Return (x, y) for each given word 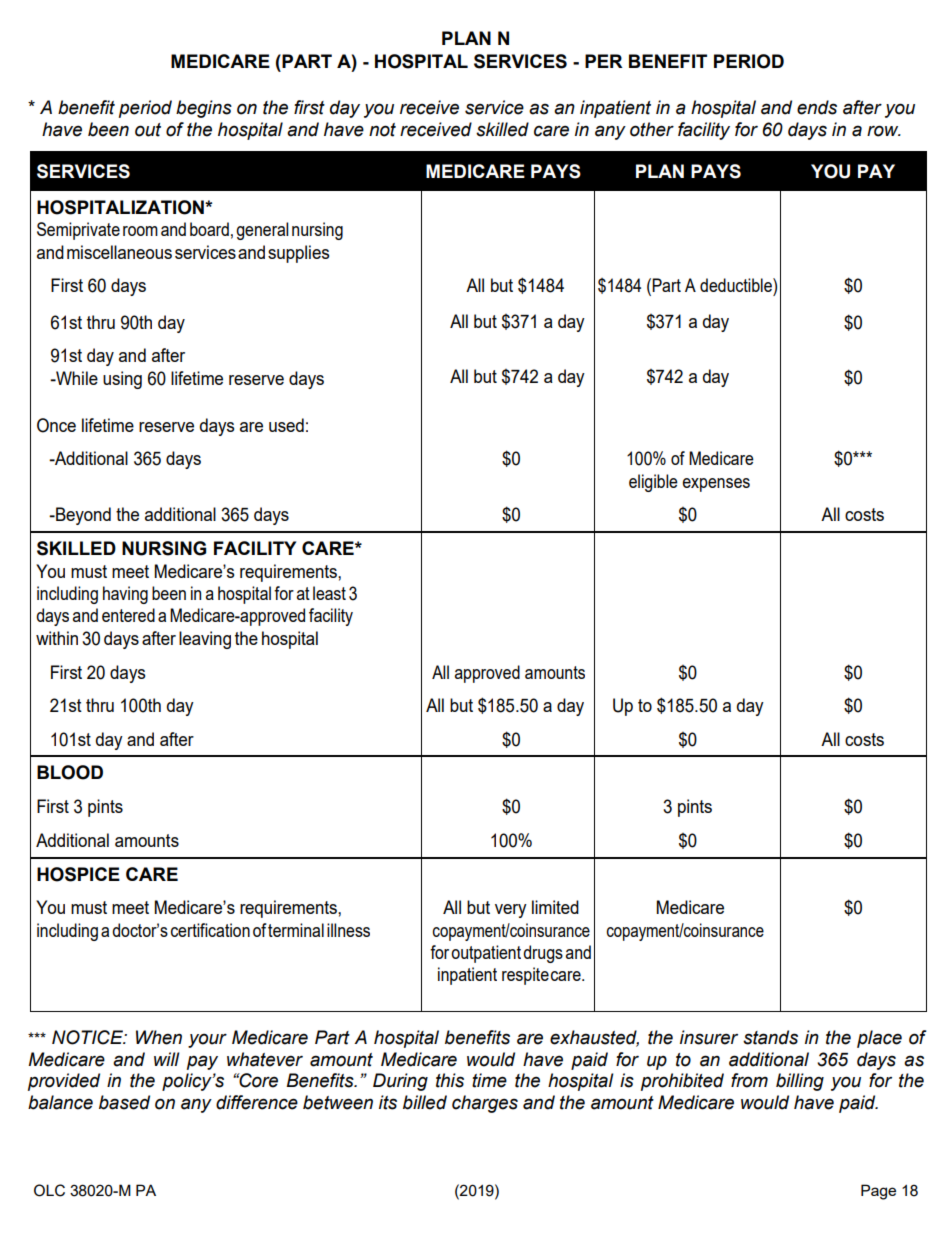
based (124, 1102)
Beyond (82, 516)
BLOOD (70, 772)
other (652, 129)
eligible (653, 483)
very (511, 911)
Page (878, 1192)
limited (555, 907)
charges (485, 1104)
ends (817, 107)
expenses (716, 485)
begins (204, 109)
